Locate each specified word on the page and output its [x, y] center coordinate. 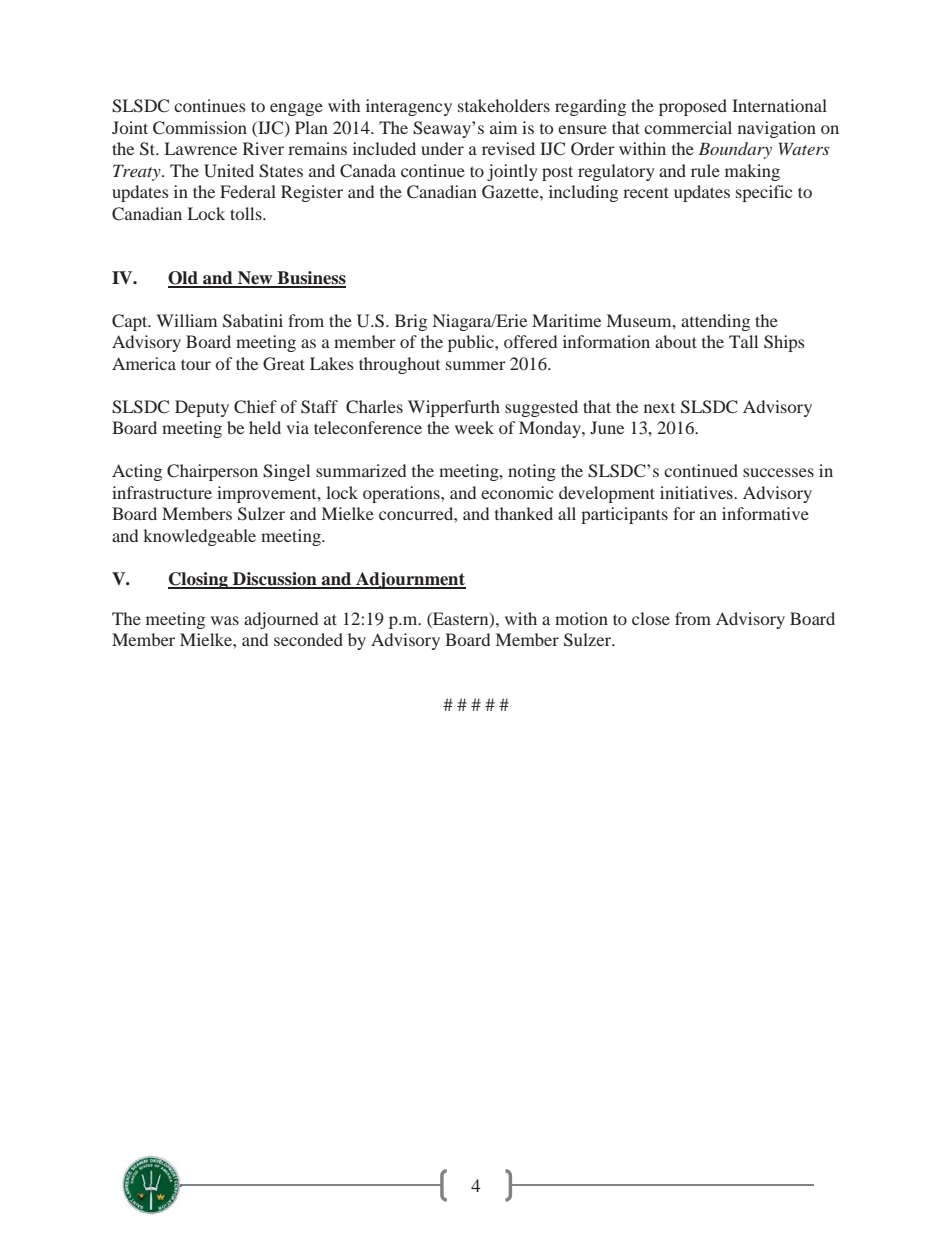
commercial [688, 127]
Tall [743, 341]
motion [581, 618]
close [651, 618]
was [225, 620]
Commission [200, 128]
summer [476, 365]
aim [503, 127]
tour [196, 364]
